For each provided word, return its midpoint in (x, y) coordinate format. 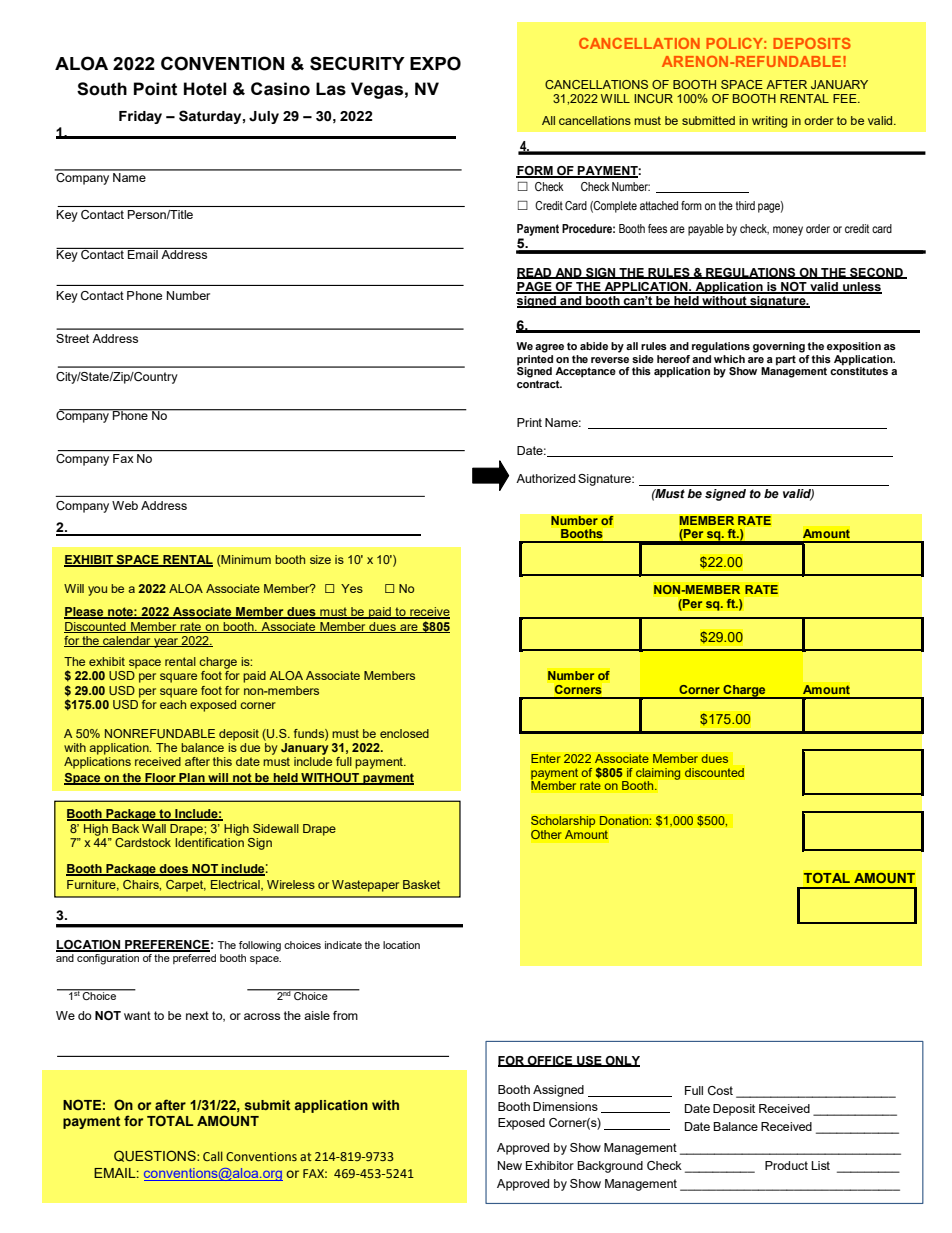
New (510, 1165)
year (166, 643)
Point (155, 89)
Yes (352, 588)
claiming (658, 775)
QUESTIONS (156, 1156)
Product (786, 1165)
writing (769, 122)
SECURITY (357, 63)
